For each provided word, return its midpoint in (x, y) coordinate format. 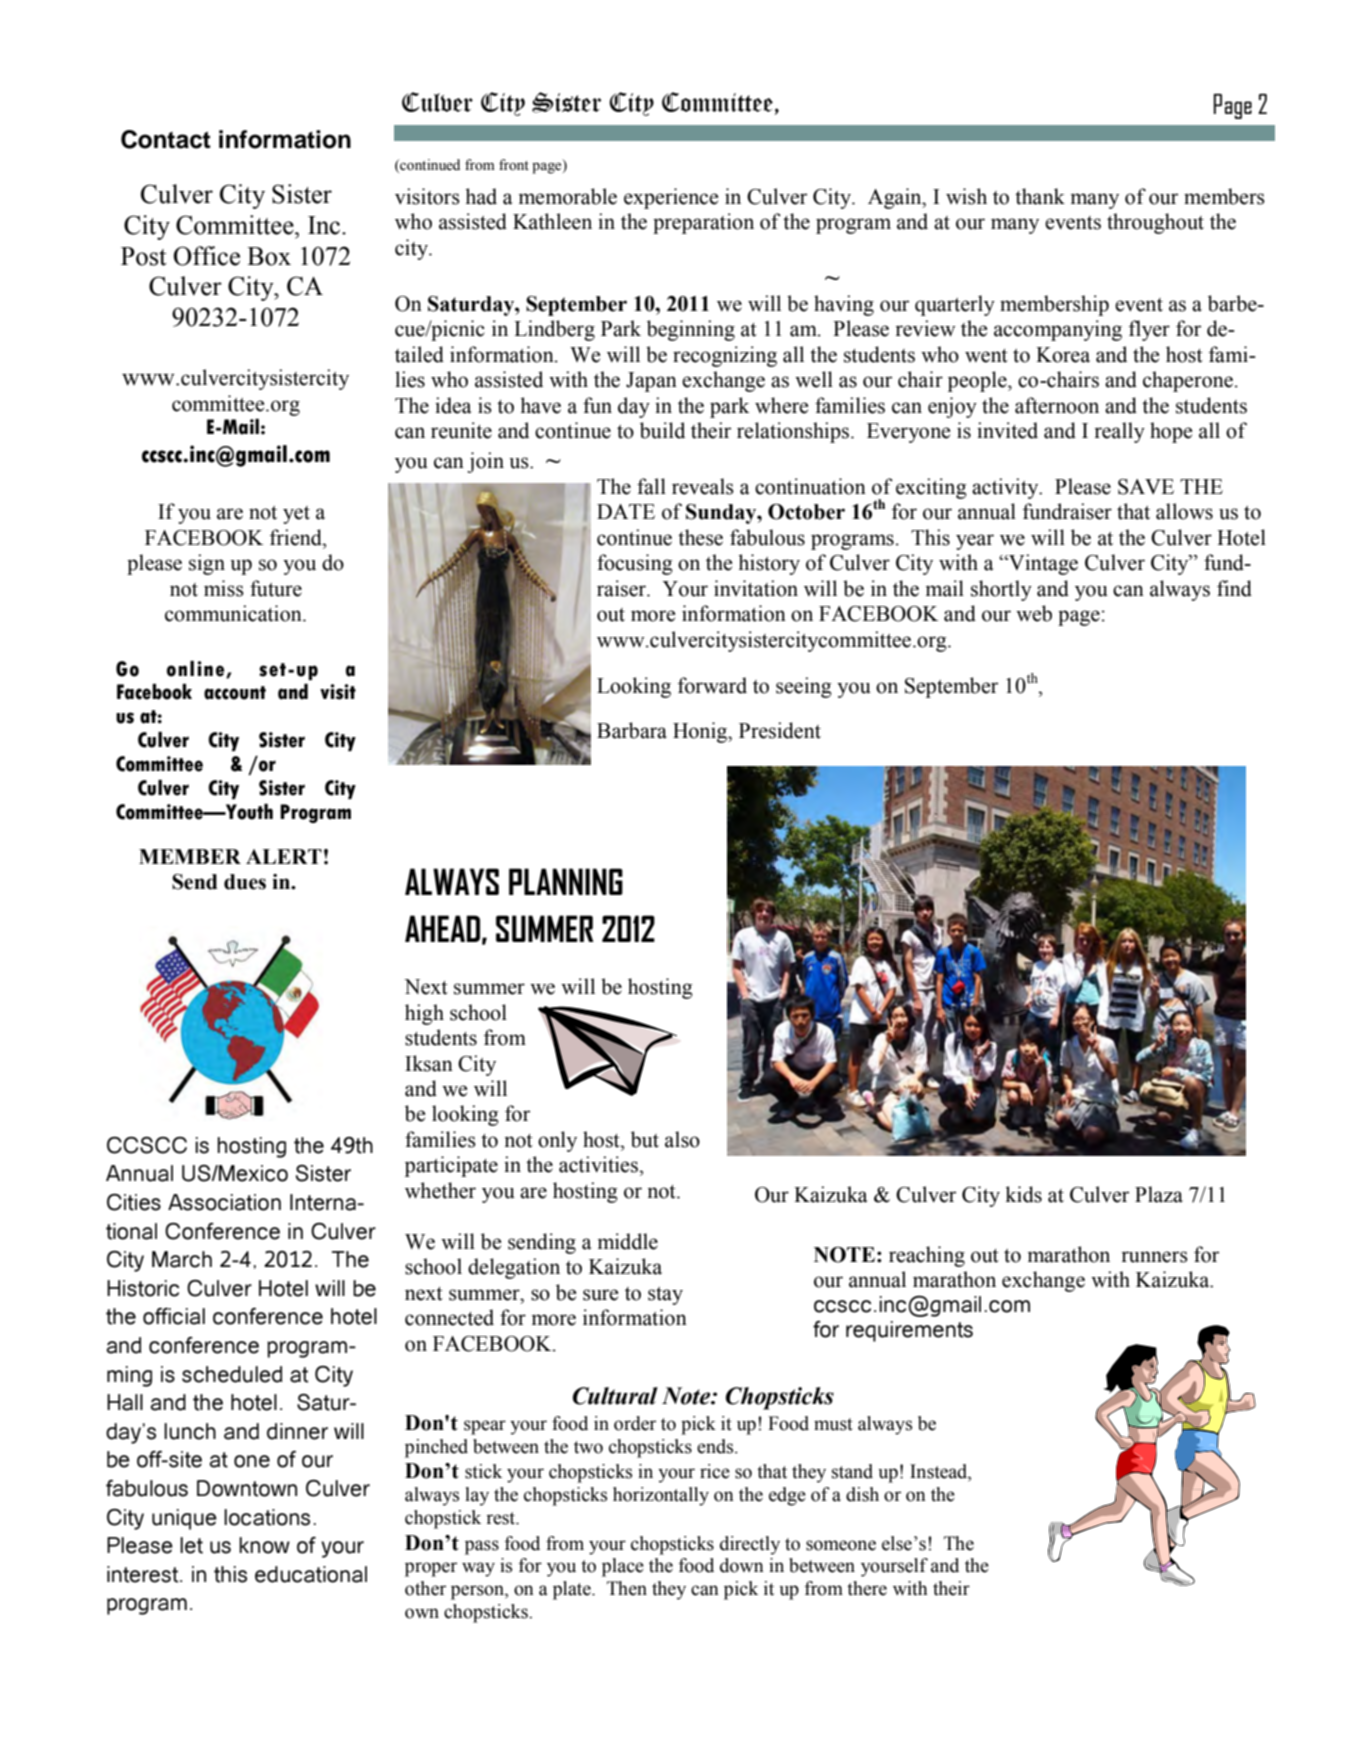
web (1034, 613)
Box (269, 256)
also (682, 1139)
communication (234, 613)
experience (671, 198)
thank (1040, 196)
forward (712, 685)
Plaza (1159, 1194)
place (623, 1567)
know (264, 1545)
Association (224, 1202)
